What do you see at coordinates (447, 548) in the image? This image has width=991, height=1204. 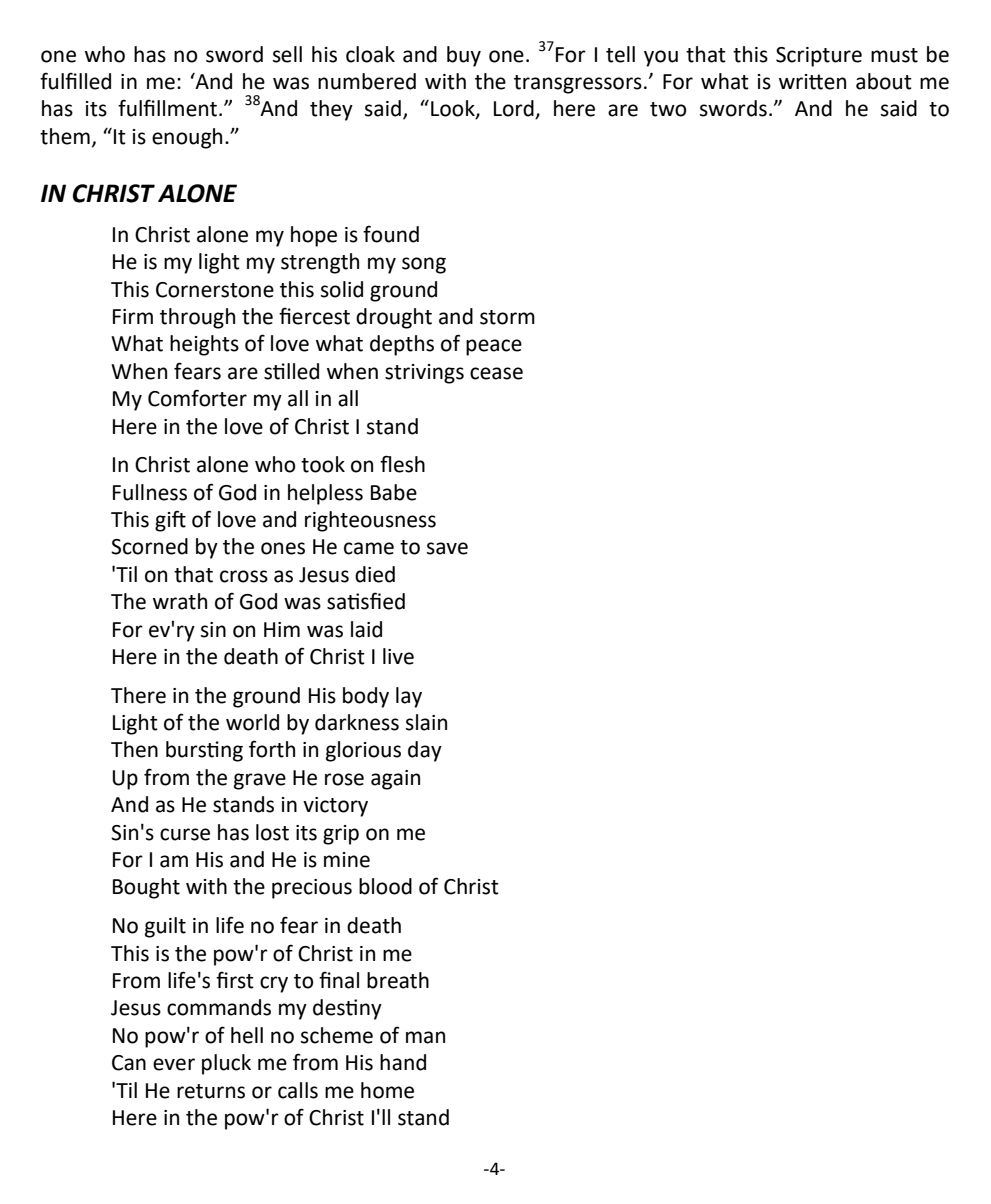 I see `save` at bounding box center [447, 548].
